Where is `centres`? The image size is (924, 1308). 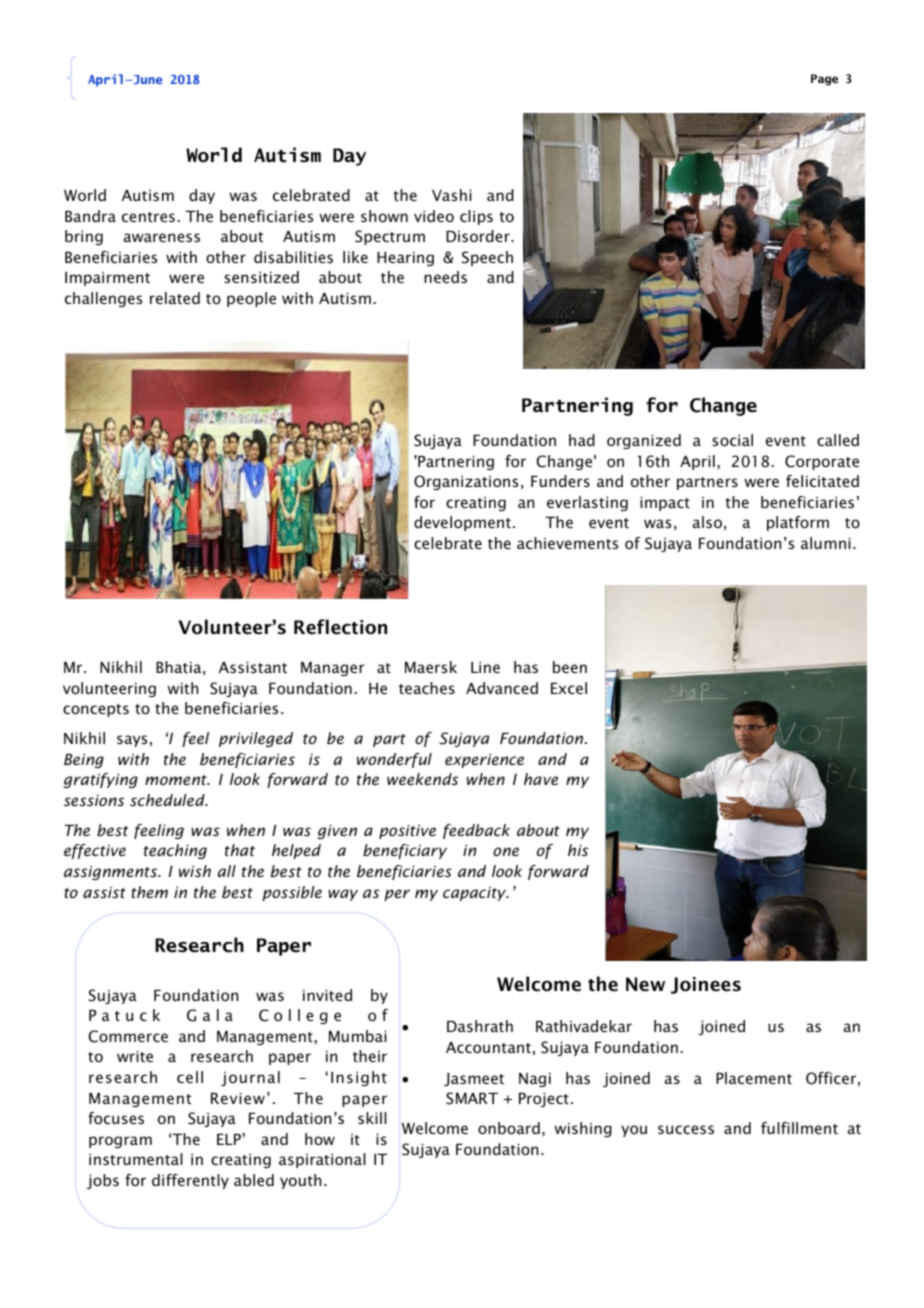 centres is located at coordinates (148, 217).
